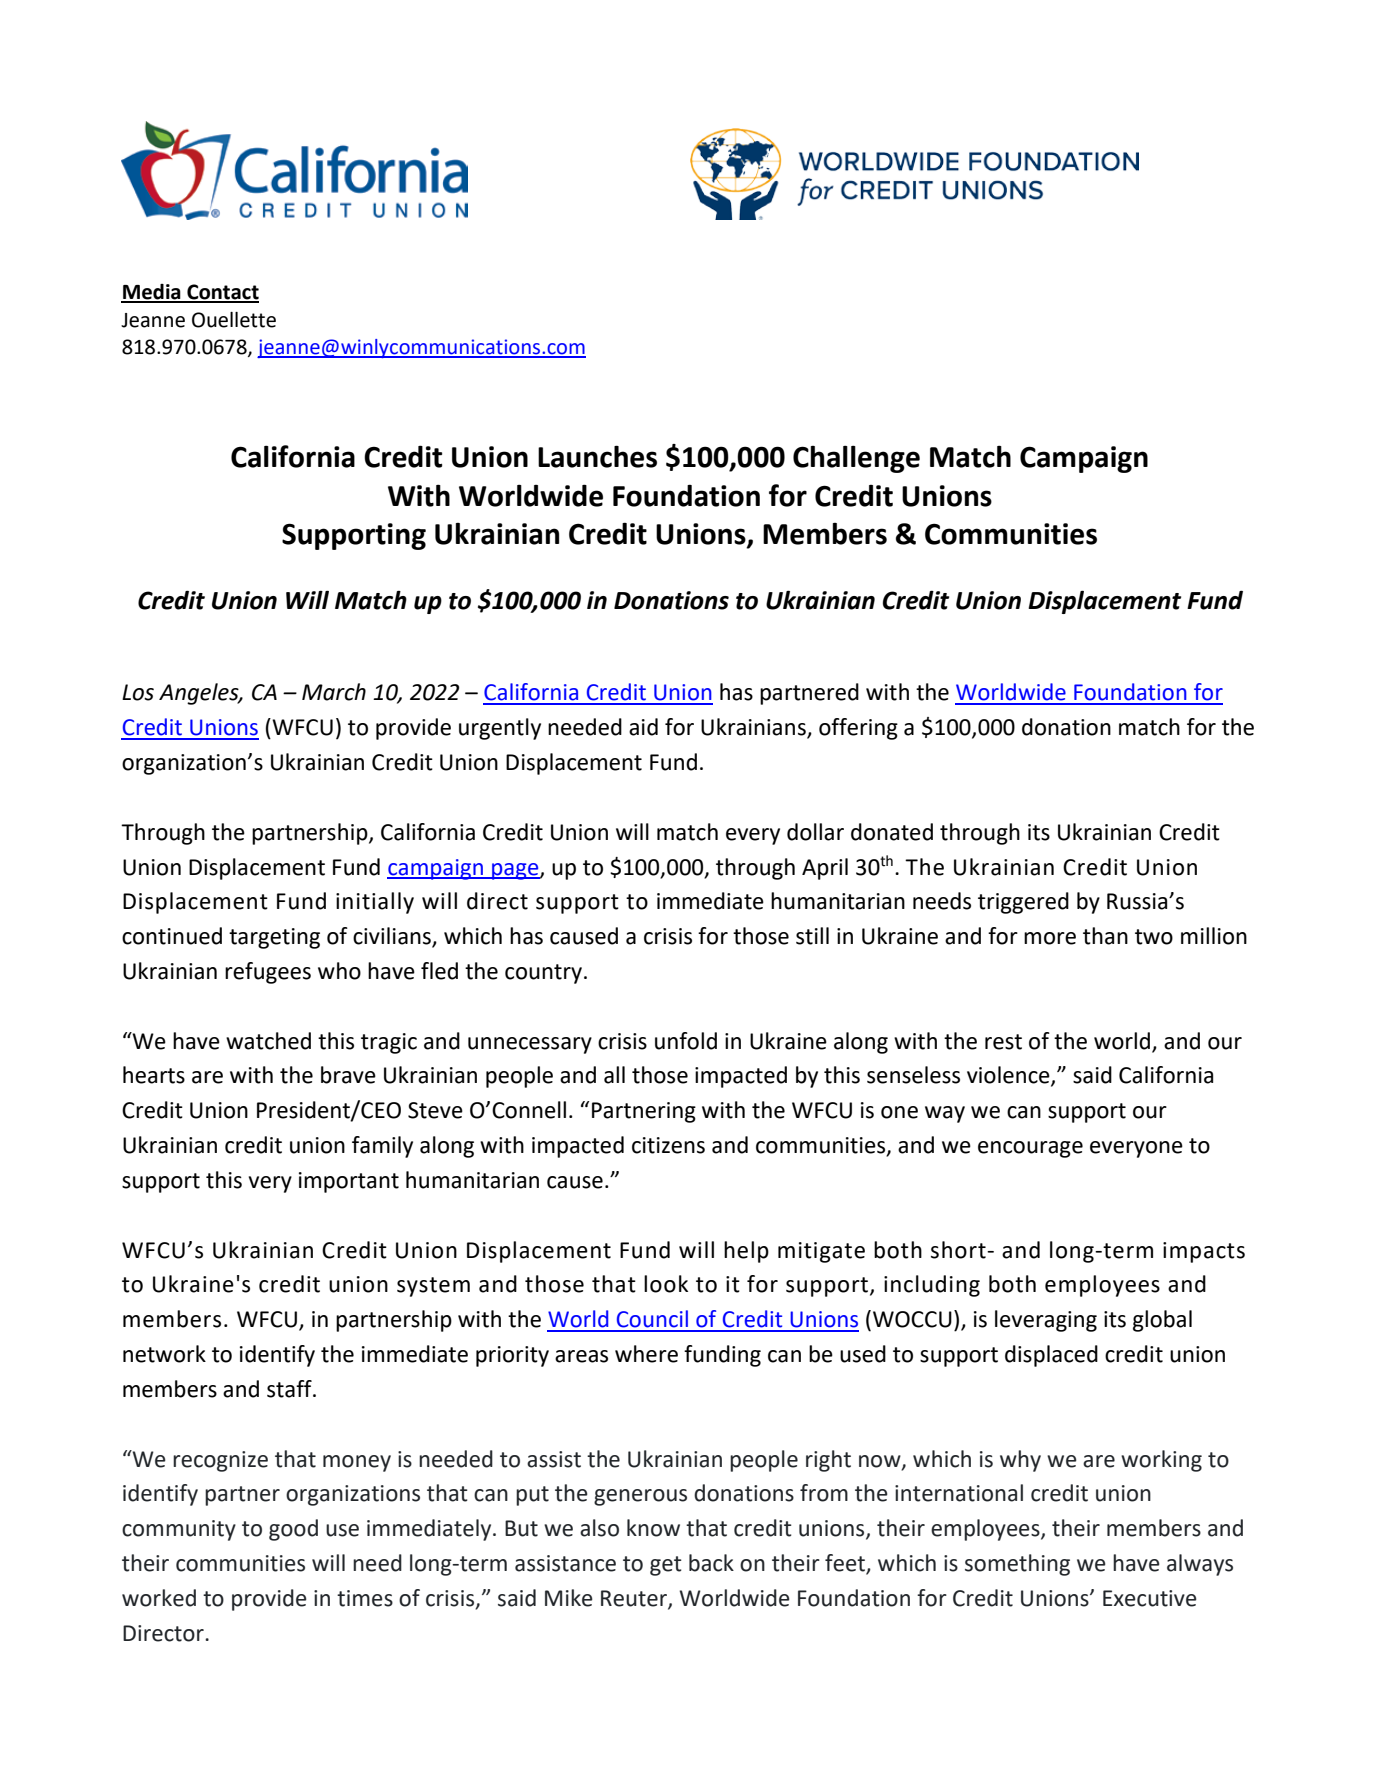 The width and height of the document is (1380, 1786). What do you see at coordinates (856, 459) in the document?
I see `Challenge` at bounding box center [856, 459].
